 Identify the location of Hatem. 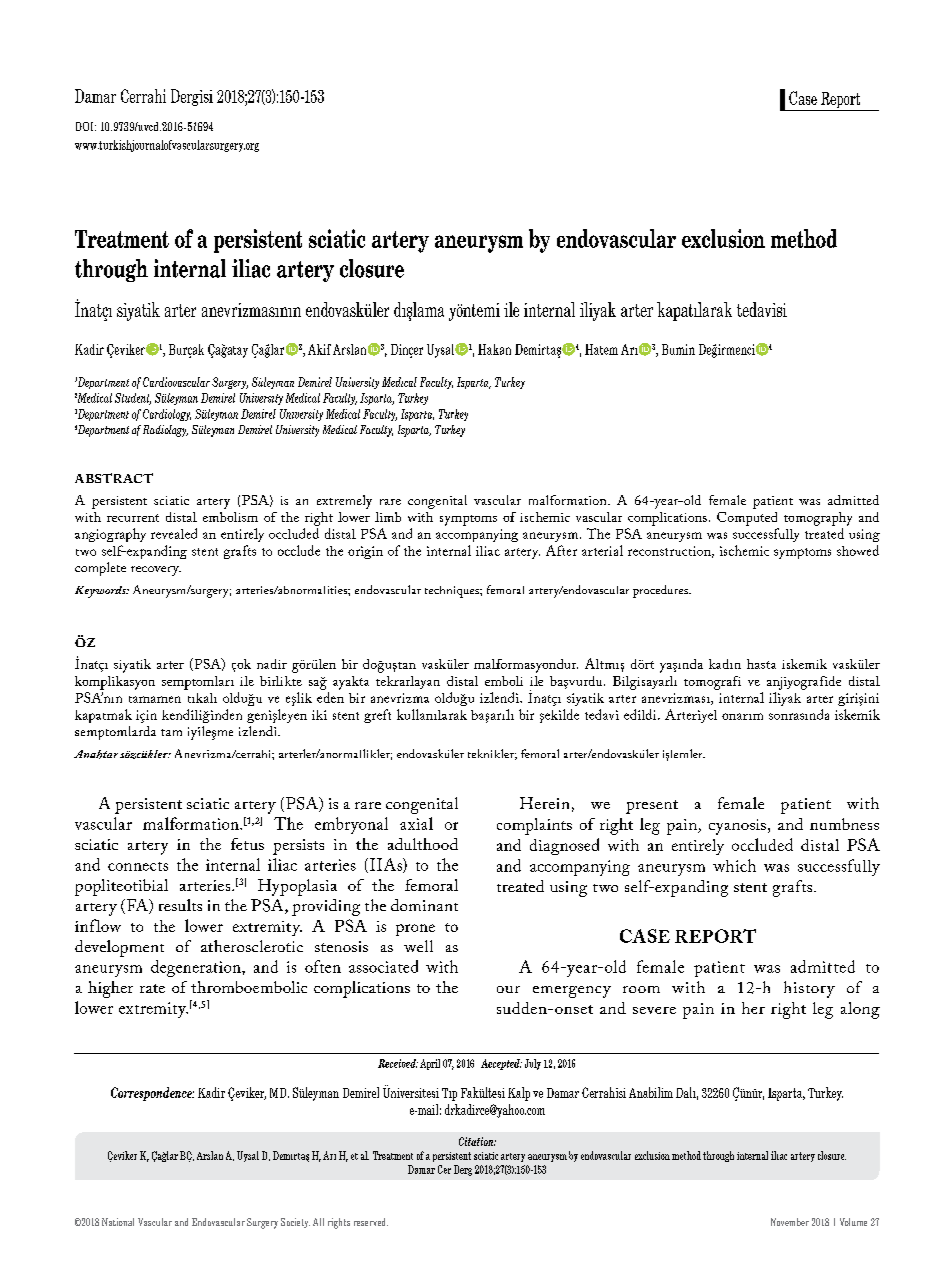
(601, 349).
